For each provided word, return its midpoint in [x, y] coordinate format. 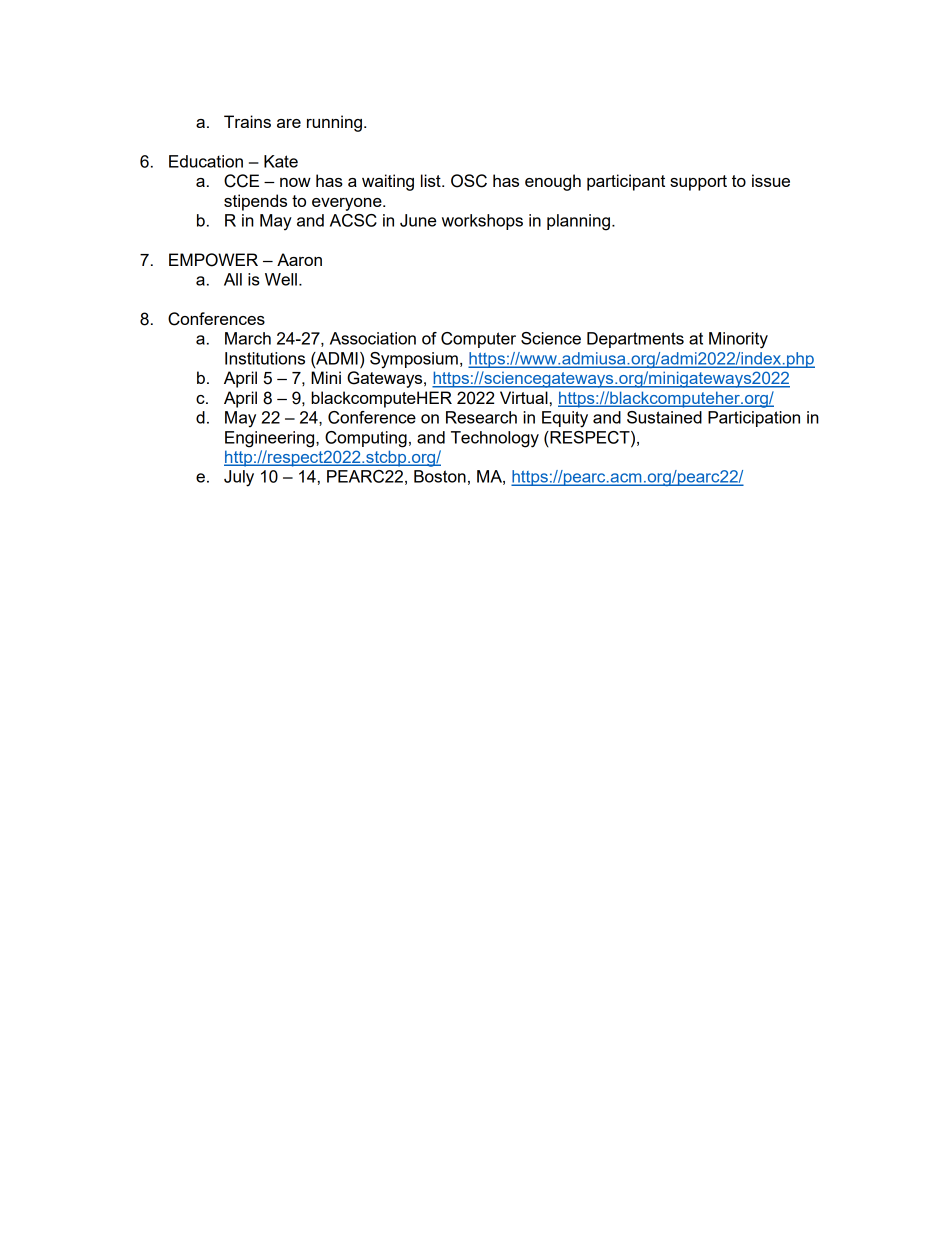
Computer [478, 340]
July [239, 478]
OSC [469, 181]
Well [281, 279]
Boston [440, 476]
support [698, 183]
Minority [738, 340]
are [289, 123]
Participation [754, 419]
